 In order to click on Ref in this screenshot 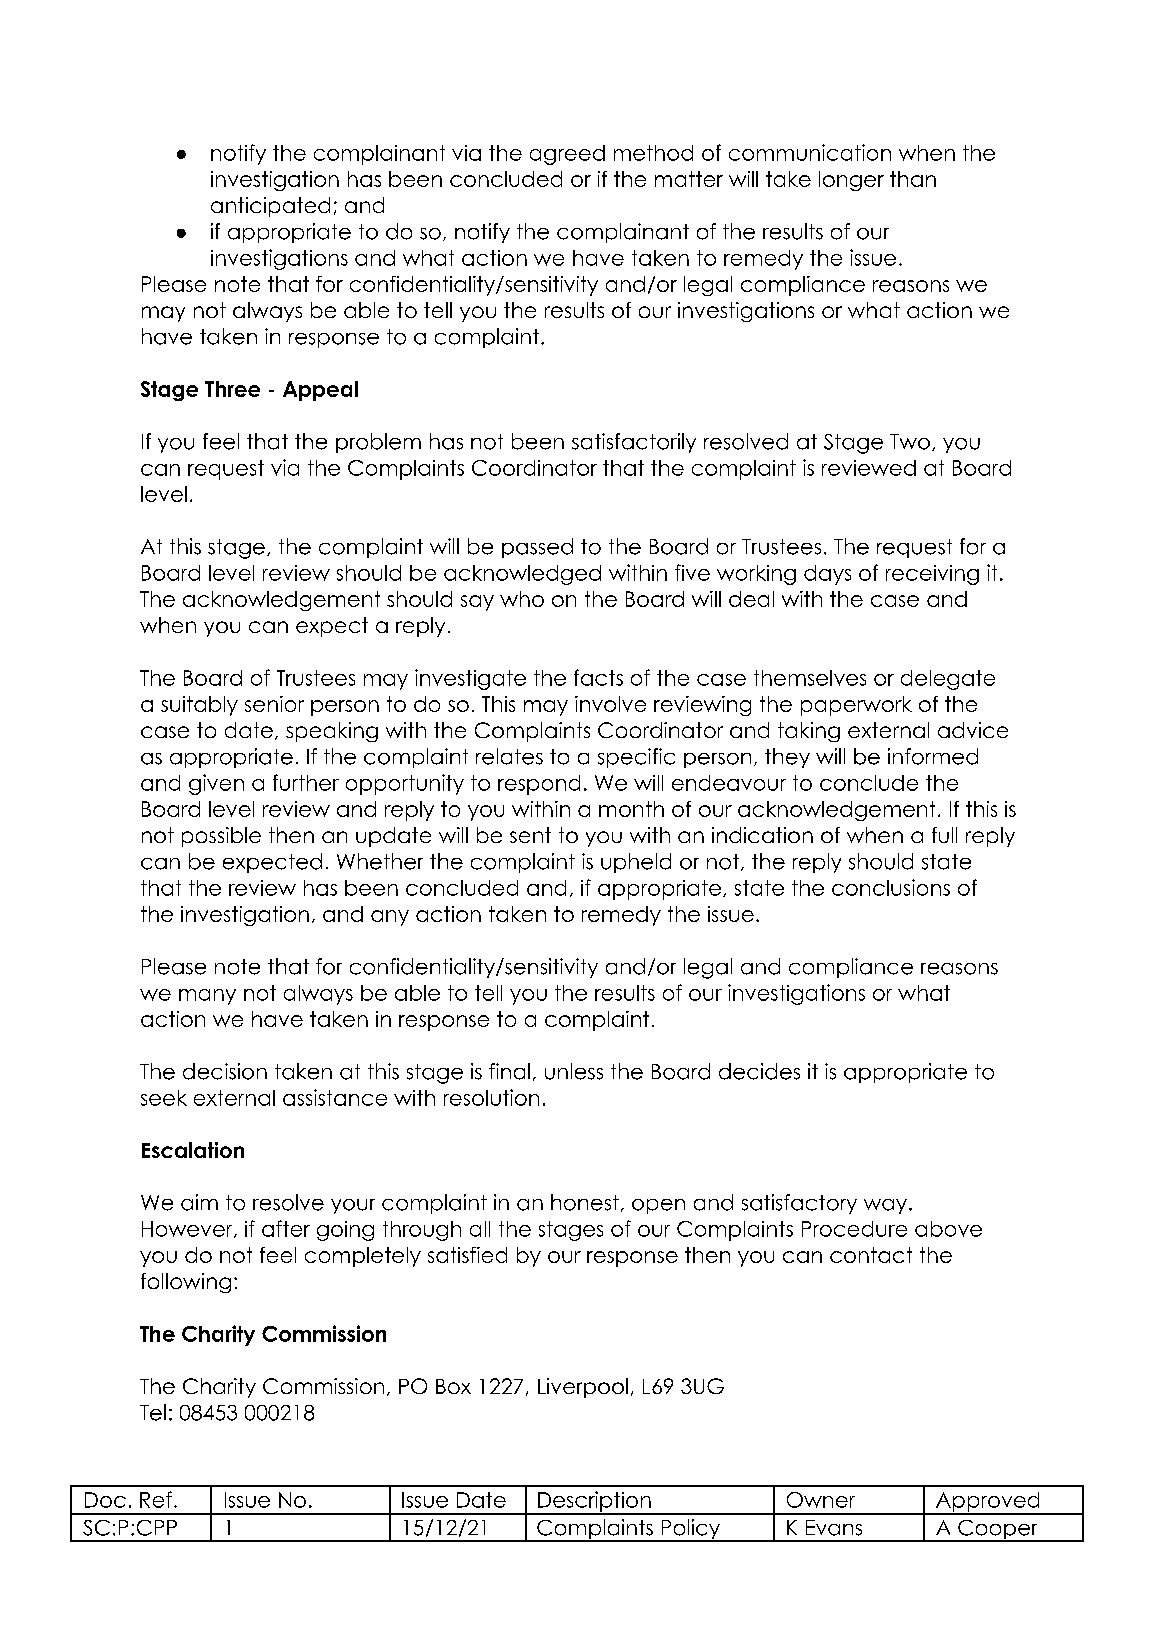, I will do `click(156, 1499)`.
